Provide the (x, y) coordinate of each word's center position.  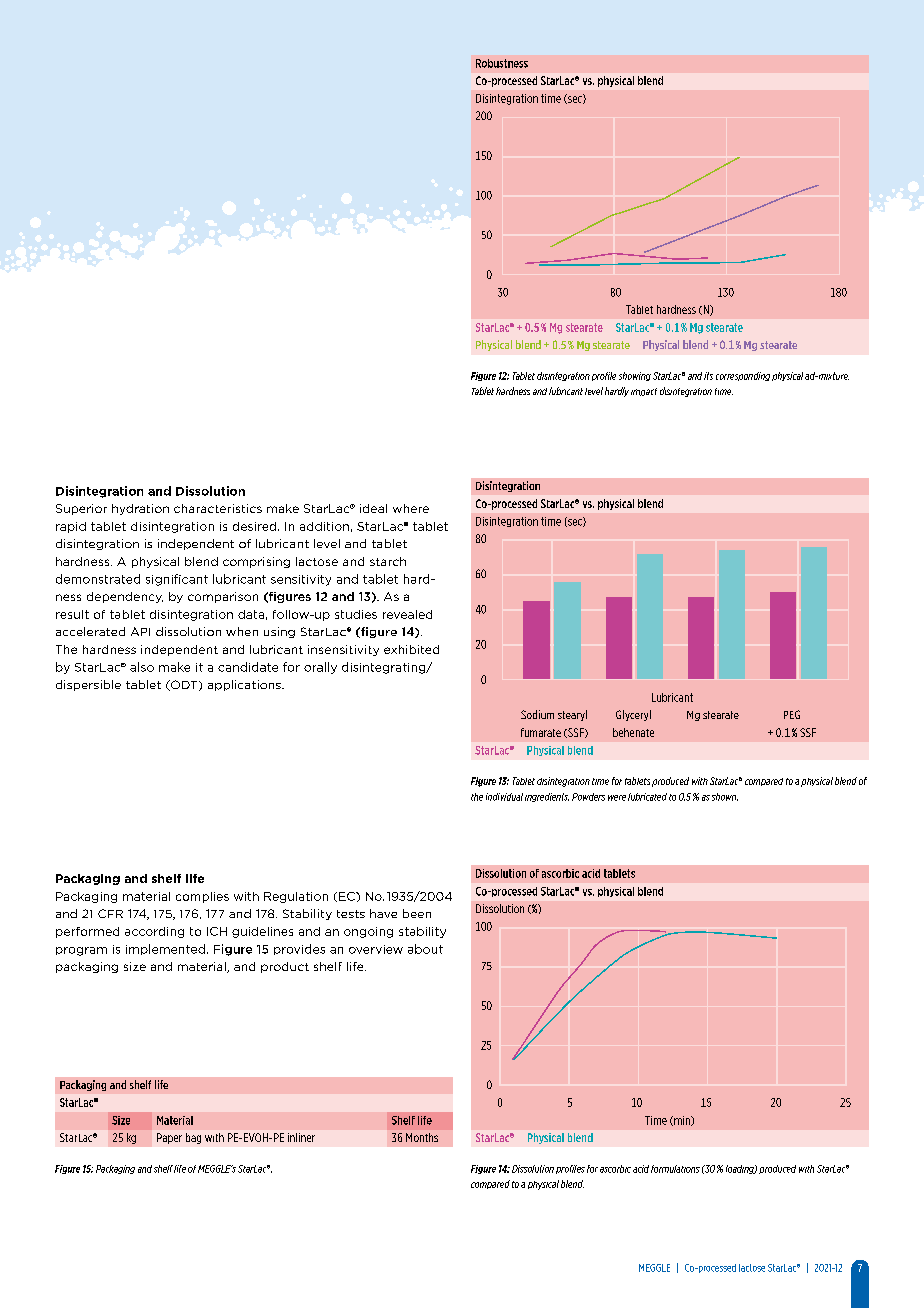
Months (422, 1137)
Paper (169, 1138)
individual (504, 797)
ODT (184, 685)
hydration (140, 509)
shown (725, 797)
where (411, 508)
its (708, 376)
